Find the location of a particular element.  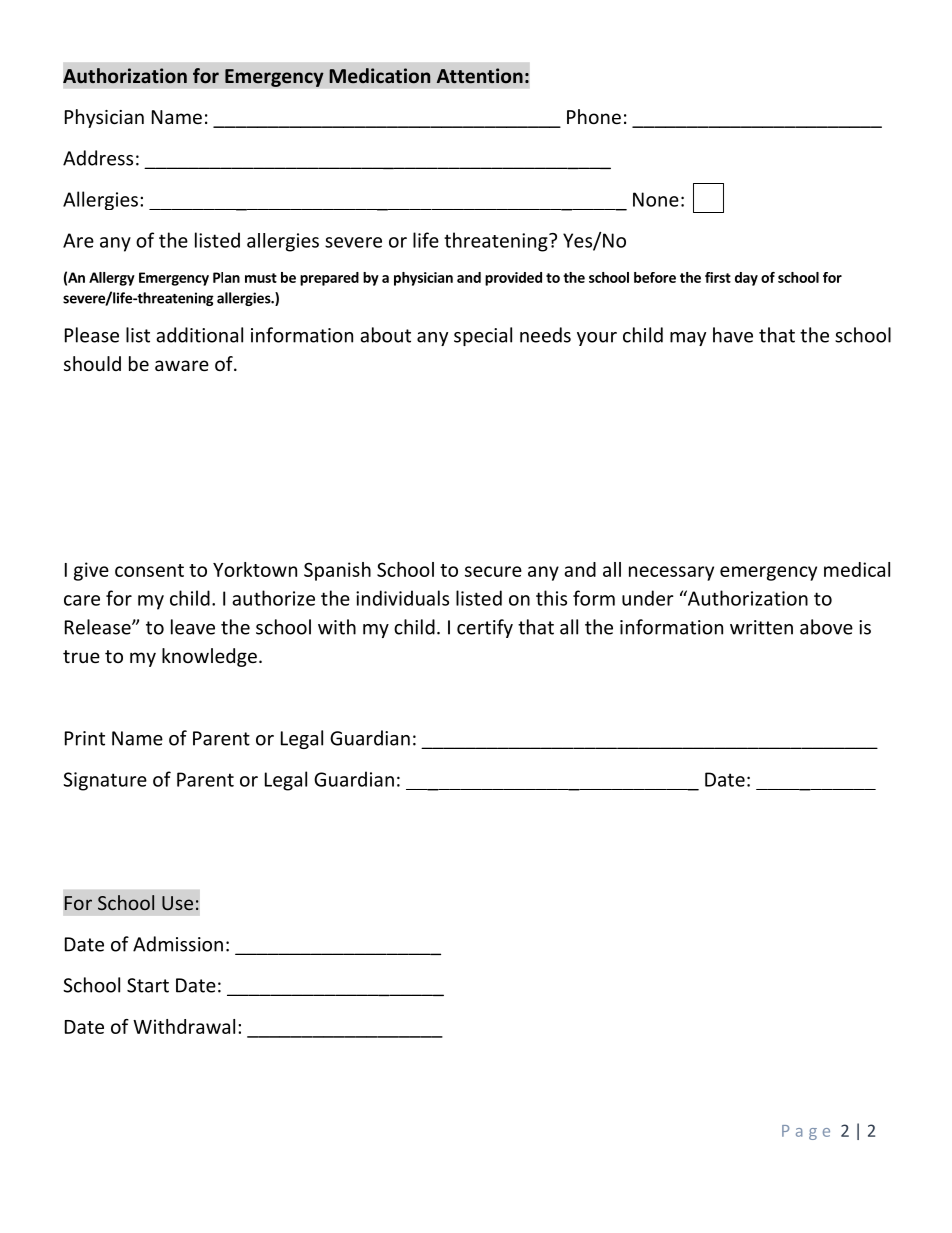

Admission is located at coordinates (178, 944).
